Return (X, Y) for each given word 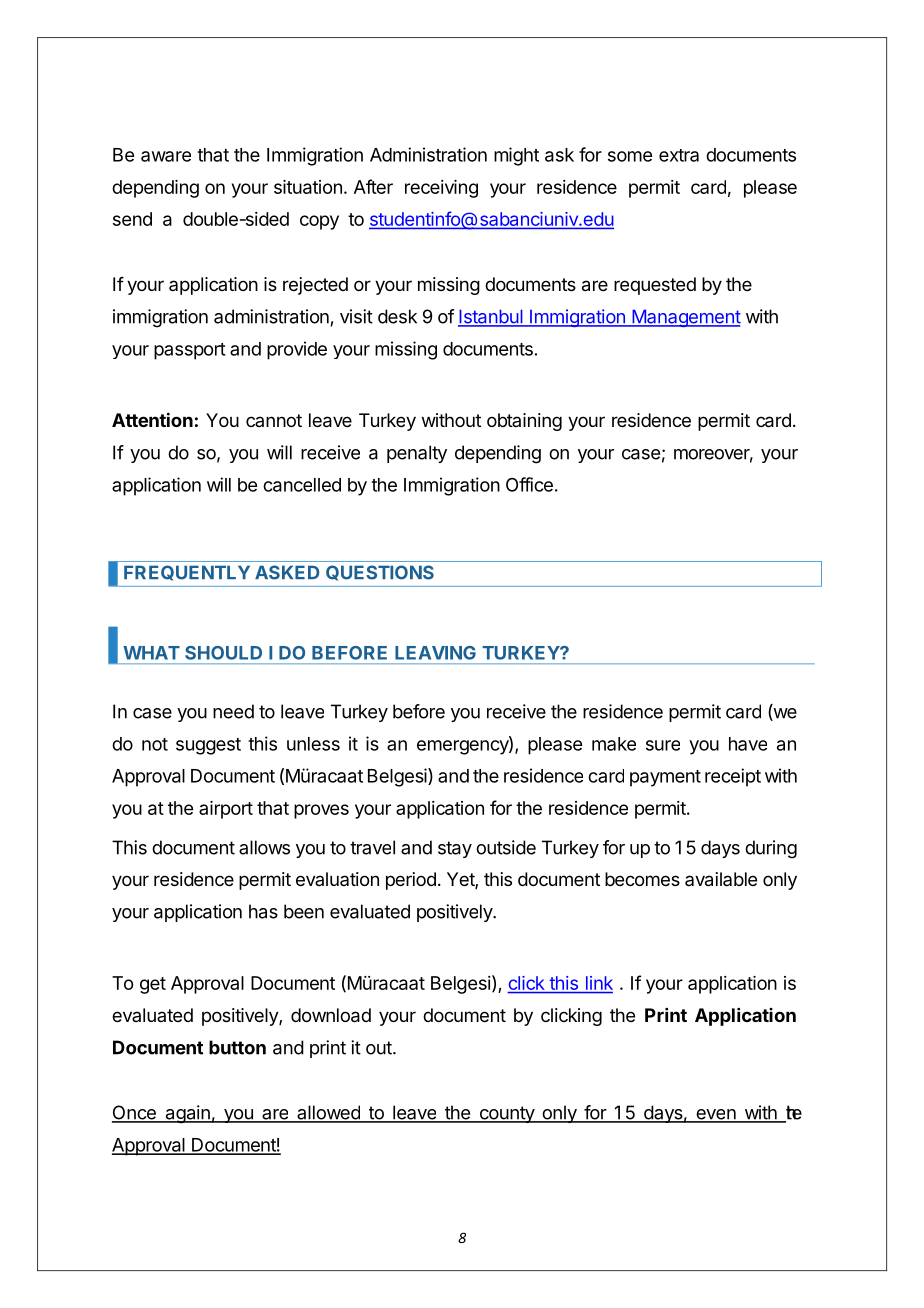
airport (226, 810)
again (187, 1114)
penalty (417, 454)
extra (679, 155)
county (506, 1114)
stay (455, 849)
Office (529, 484)
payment (665, 778)
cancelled (302, 485)
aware (166, 156)
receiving (441, 189)
